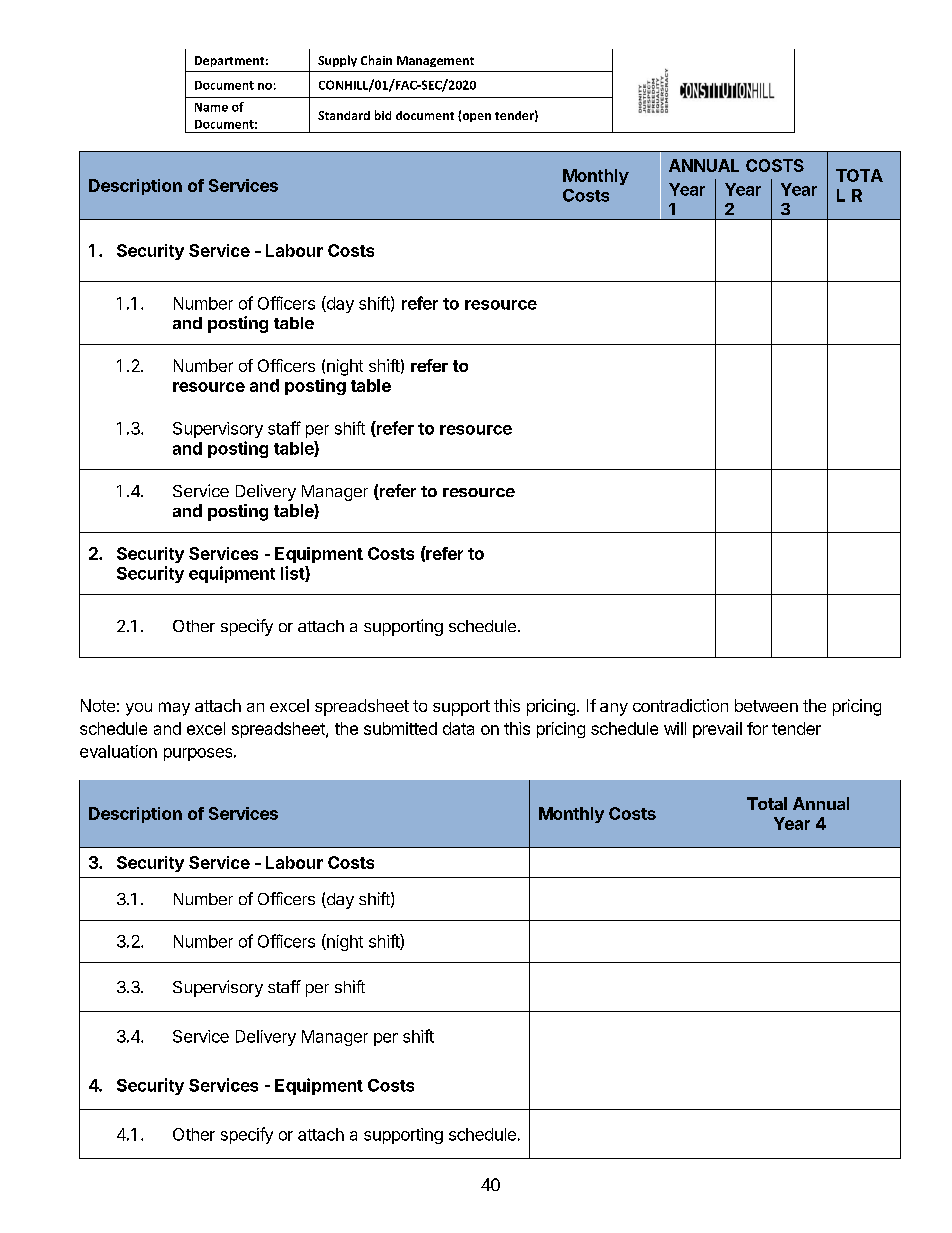  I want to click on Supply, so click(337, 61).
